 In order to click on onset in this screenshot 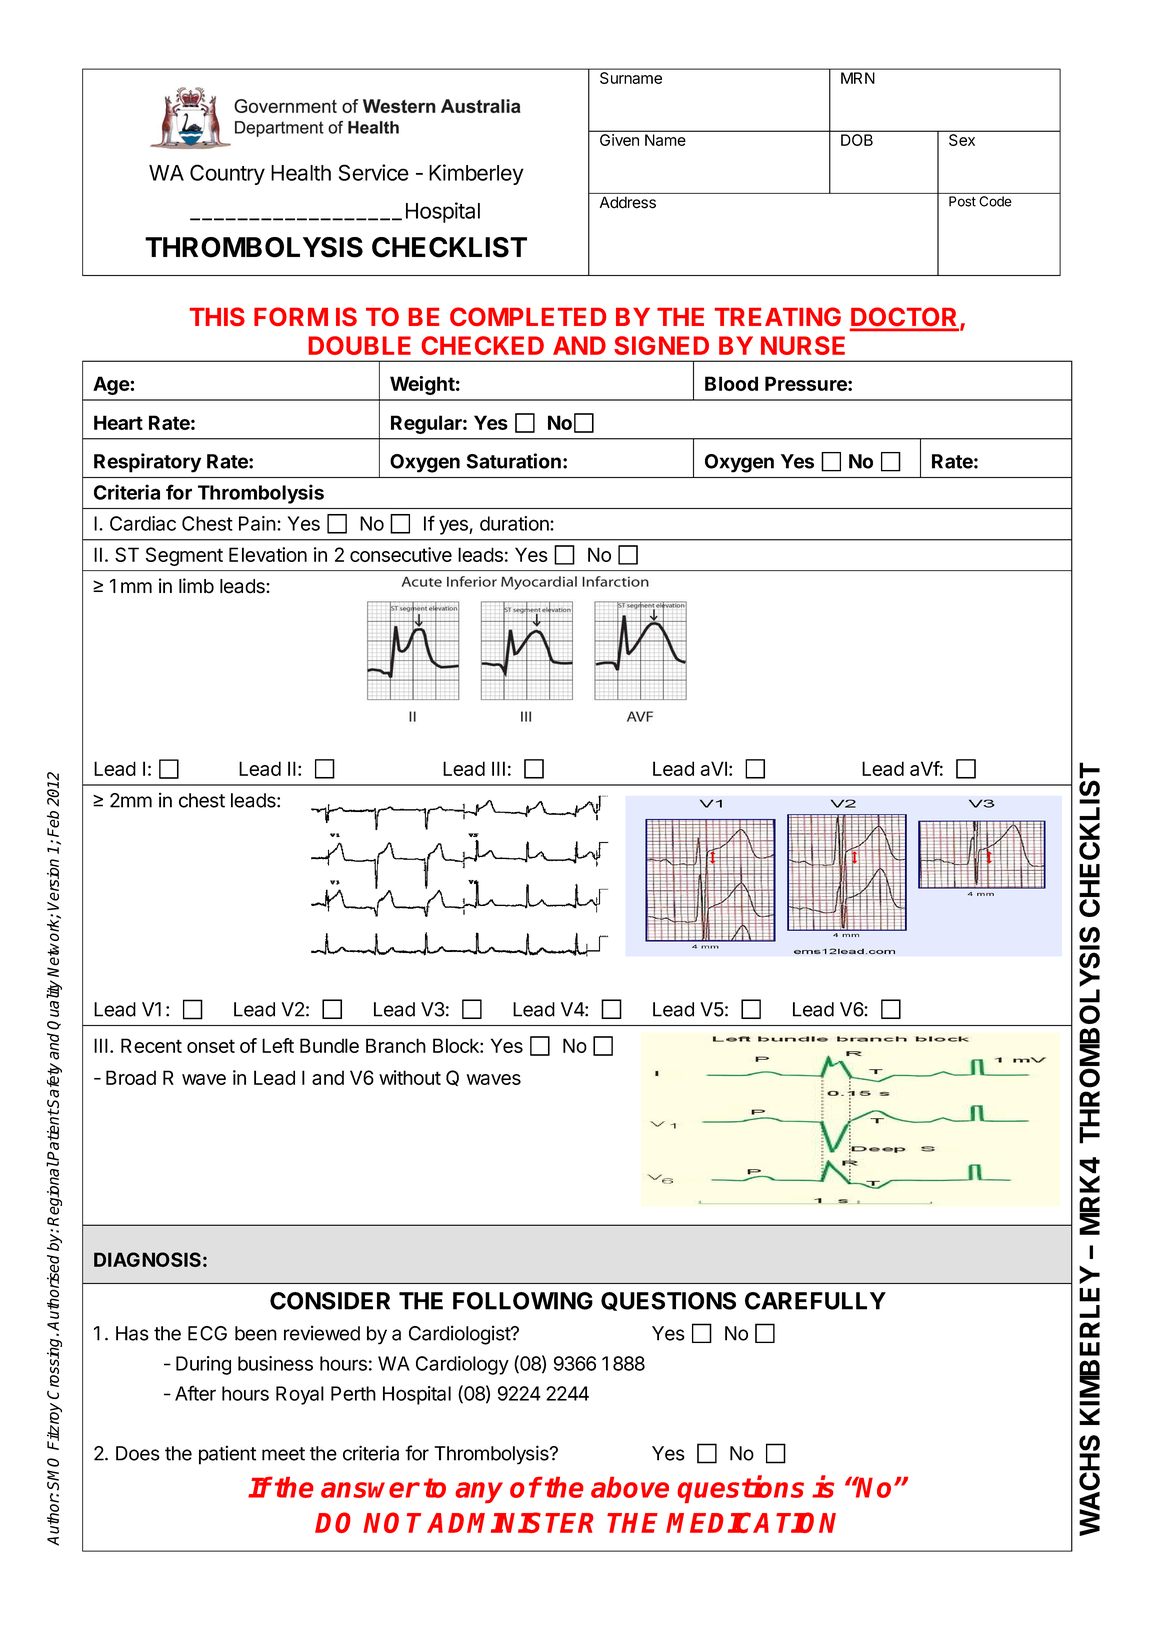, I will do `click(211, 1046)`.
